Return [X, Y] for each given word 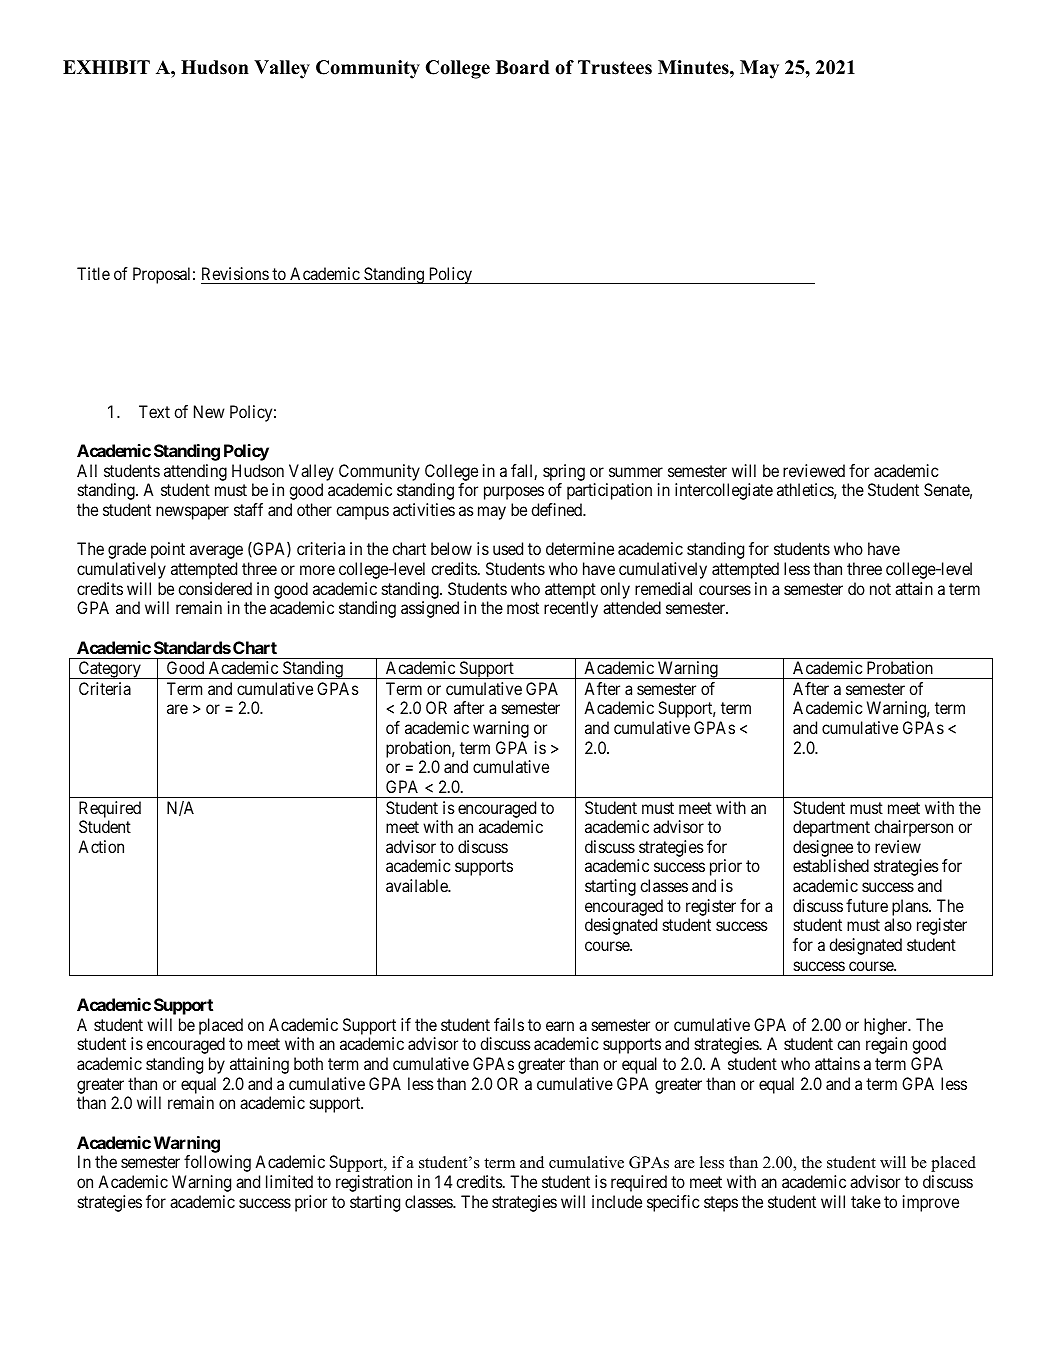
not [880, 589]
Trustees [615, 67]
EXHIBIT [106, 67]
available [418, 885]
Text [154, 411]
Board [522, 67]
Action [101, 846]
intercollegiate [724, 491]
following [217, 1163]
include [617, 1201]
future [867, 905]
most [523, 608]
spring [564, 472]
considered [215, 588]
